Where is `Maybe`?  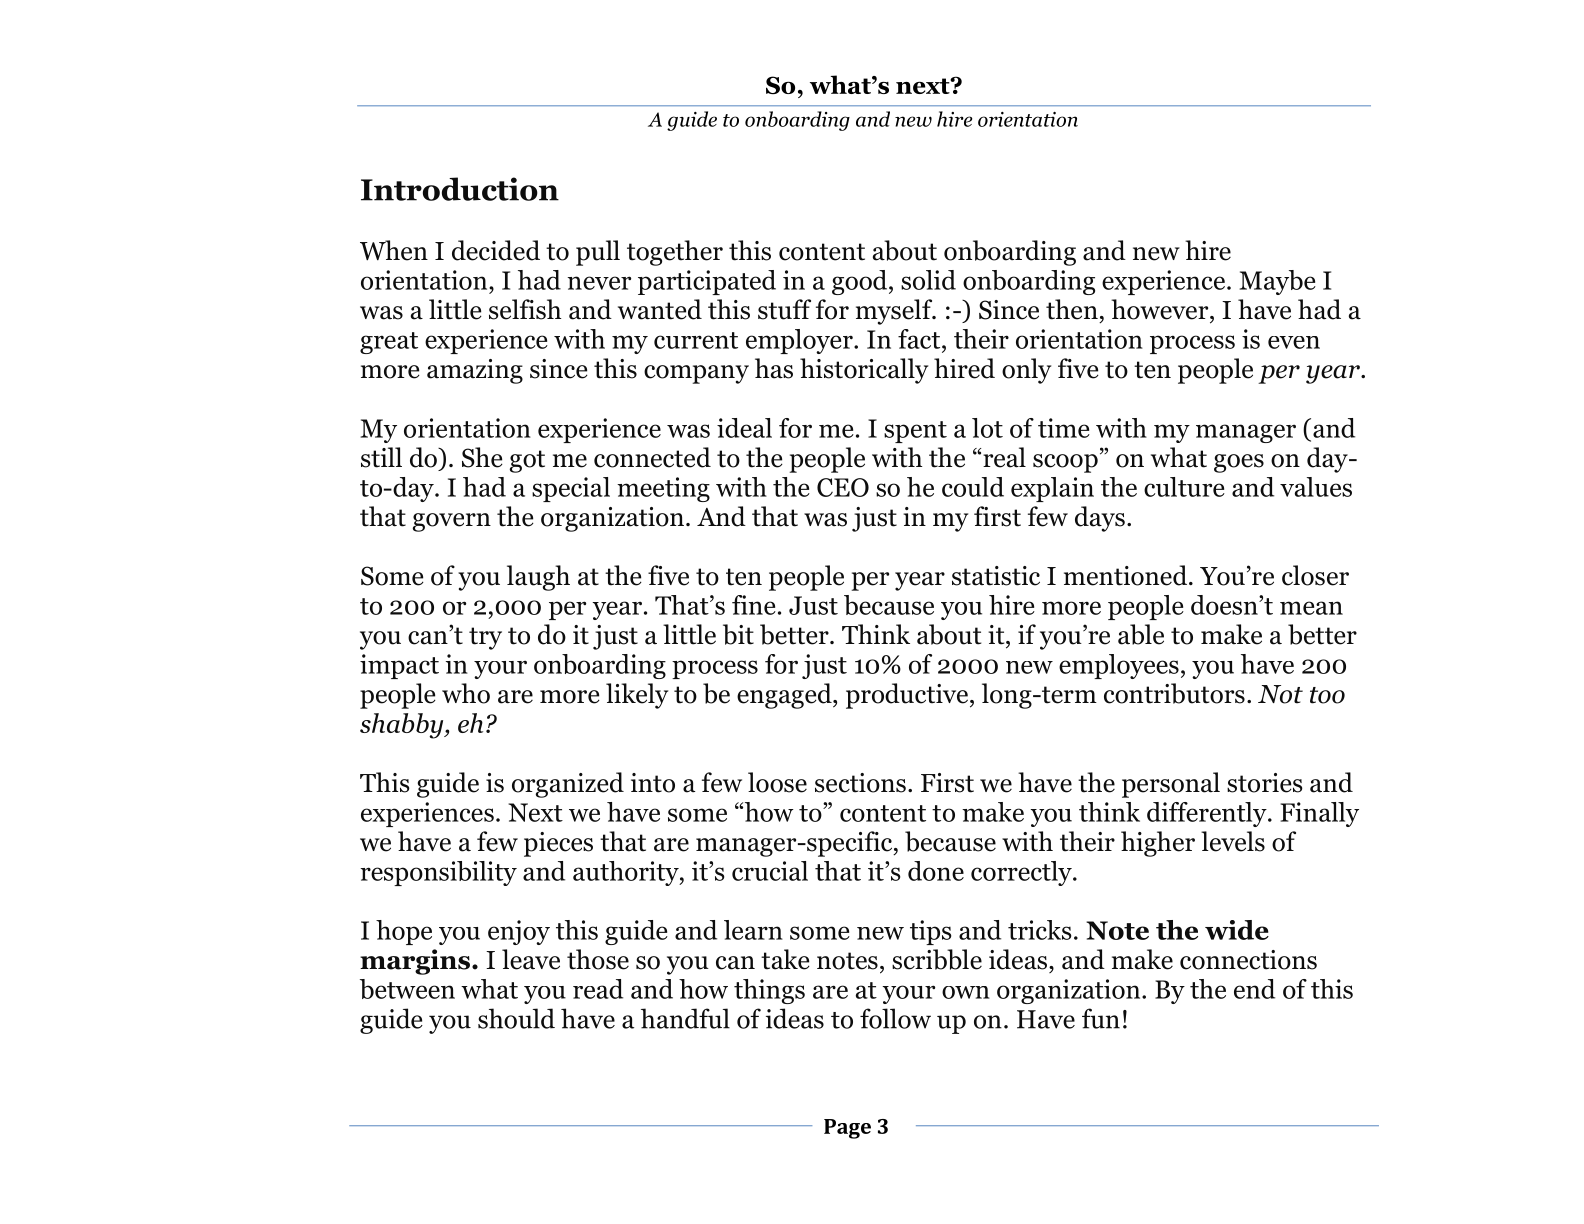
Maybe is located at coordinates (1278, 282).
